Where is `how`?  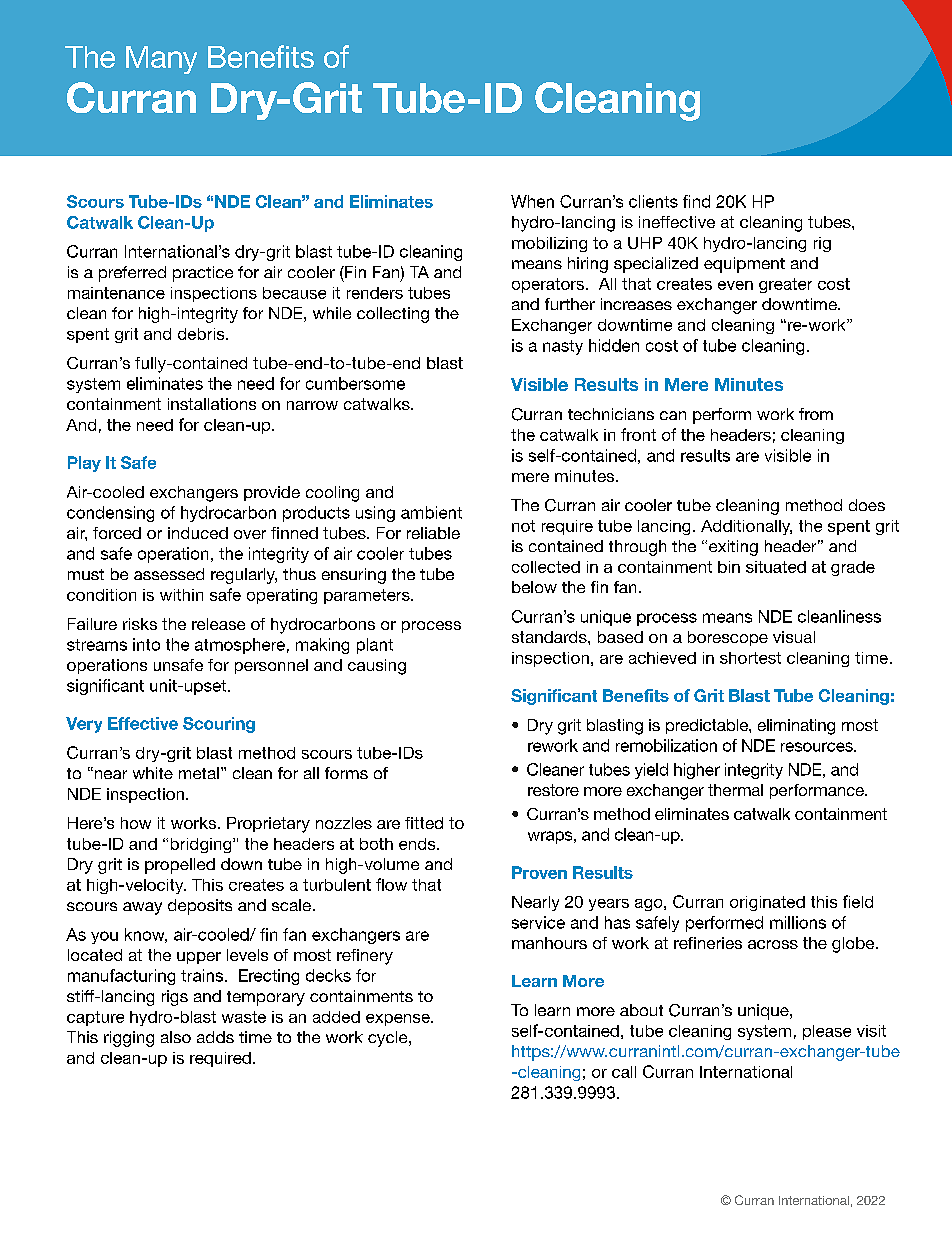
how is located at coordinates (136, 823).
